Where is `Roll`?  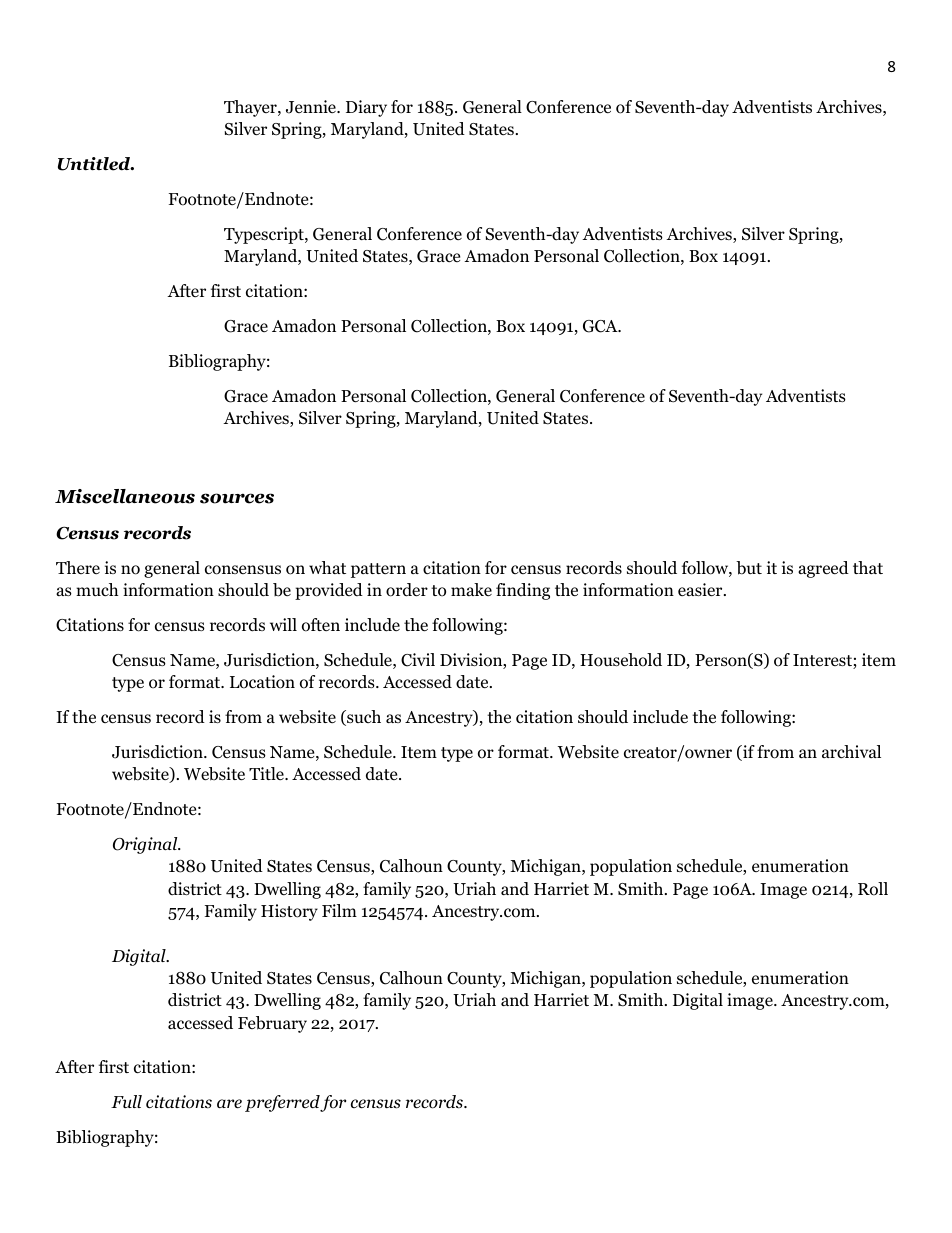
Roll is located at coordinates (873, 889).
